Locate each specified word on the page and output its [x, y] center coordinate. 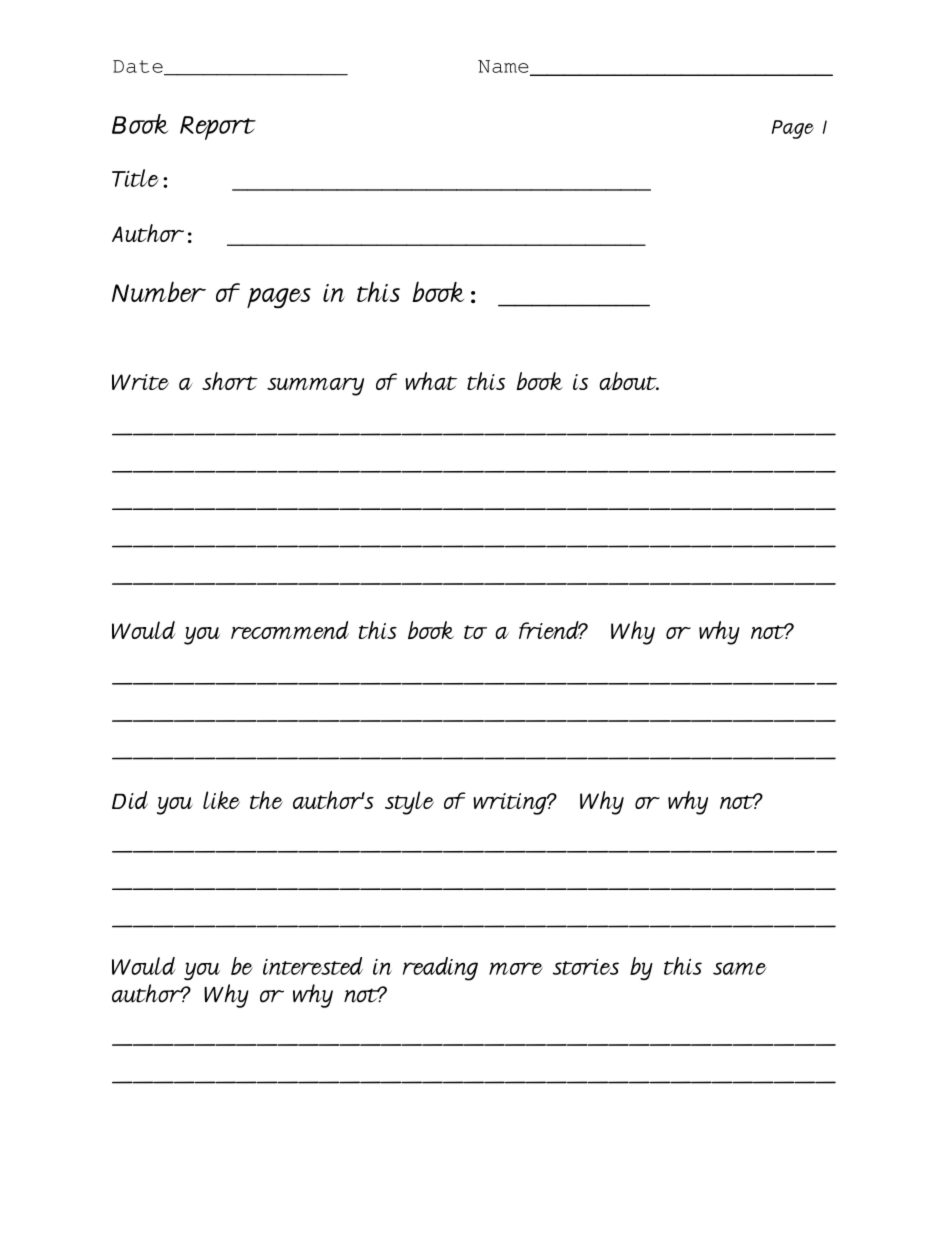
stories [586, 967]
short [230, 381]
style [409, 803]
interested [313, 966]
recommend [290, 630]
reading [440, 969]
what [431, 381]
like [221, 800]
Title [135, 178]
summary [315, 387]
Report [218, 128]
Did [130, 800]
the [266, 800]
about [629, 381]
